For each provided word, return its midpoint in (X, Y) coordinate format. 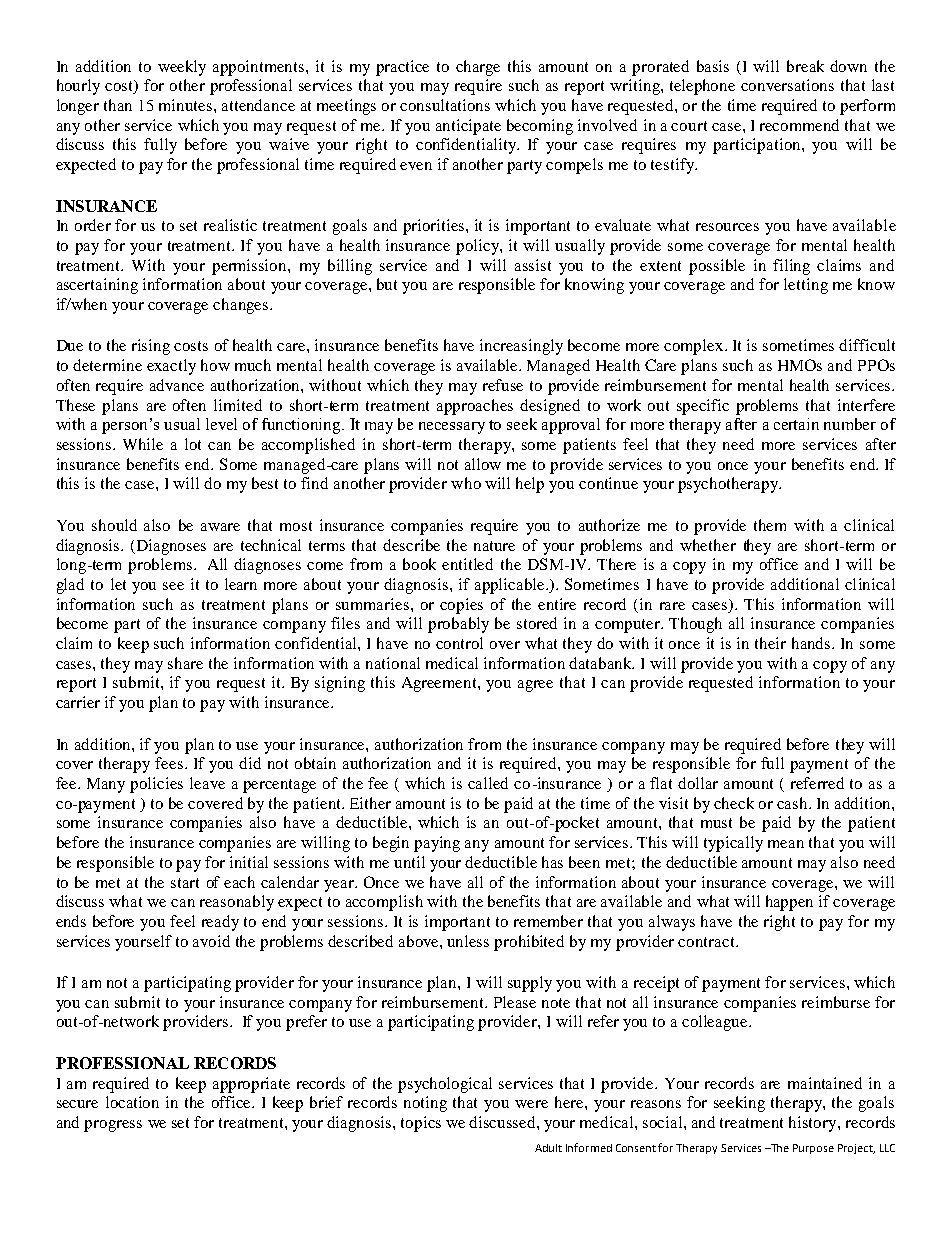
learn (241, 584)
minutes (187, 105)
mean (786, 844)
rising (151, 347)
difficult (867, 345)
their (770, 643)
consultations (445, 105)
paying (437, 844)
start (185, 883)
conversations (787, 85)
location (132, 1102)
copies (461, 606)
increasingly (521, 347)
